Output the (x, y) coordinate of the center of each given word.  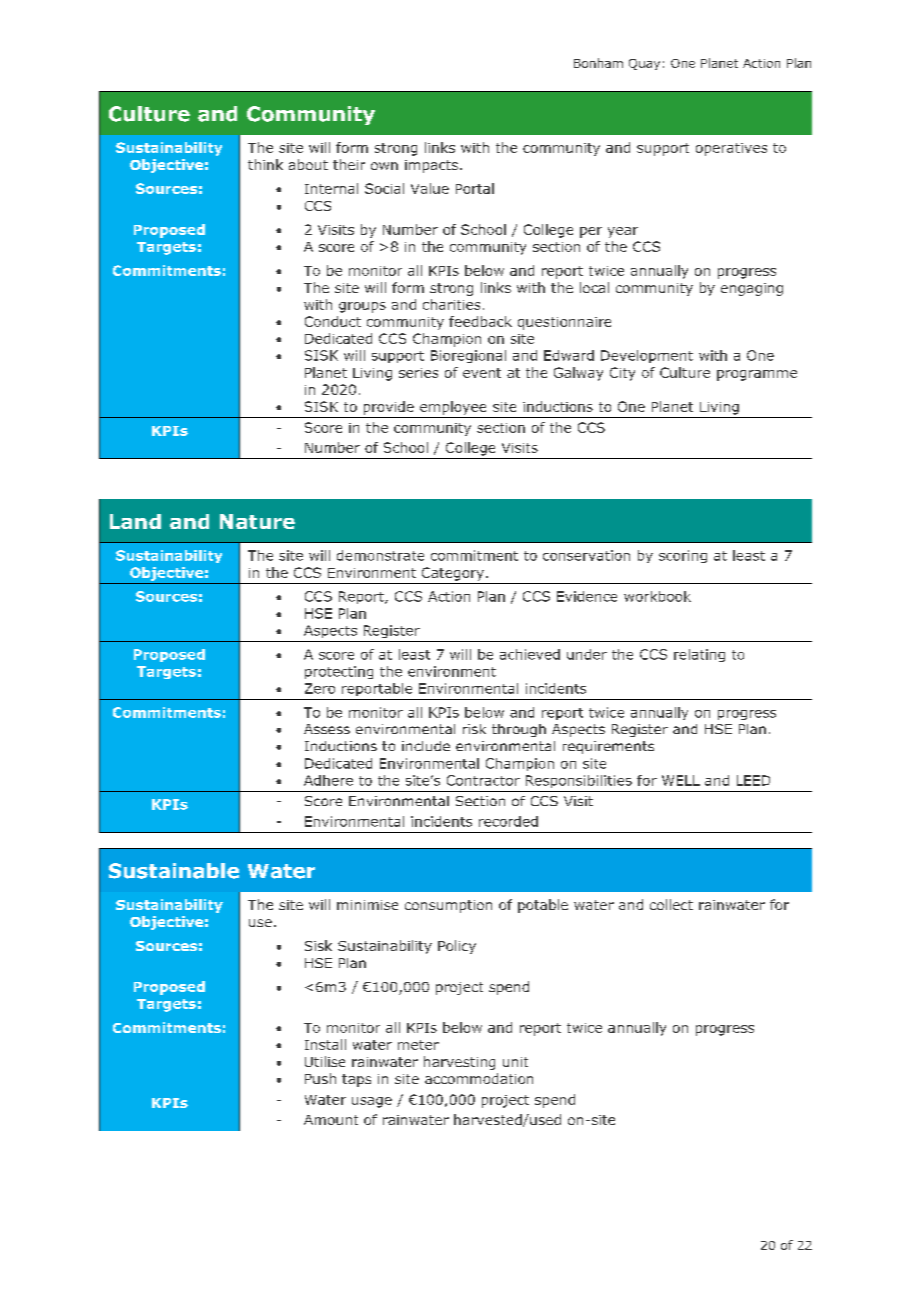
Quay (644, 64)
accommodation (479, 1078)
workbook (657, 596)
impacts (431, 166)
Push (320, 1078)
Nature (257, 521)
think (265, 164)
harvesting (459, 1063)
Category (453, 574)
